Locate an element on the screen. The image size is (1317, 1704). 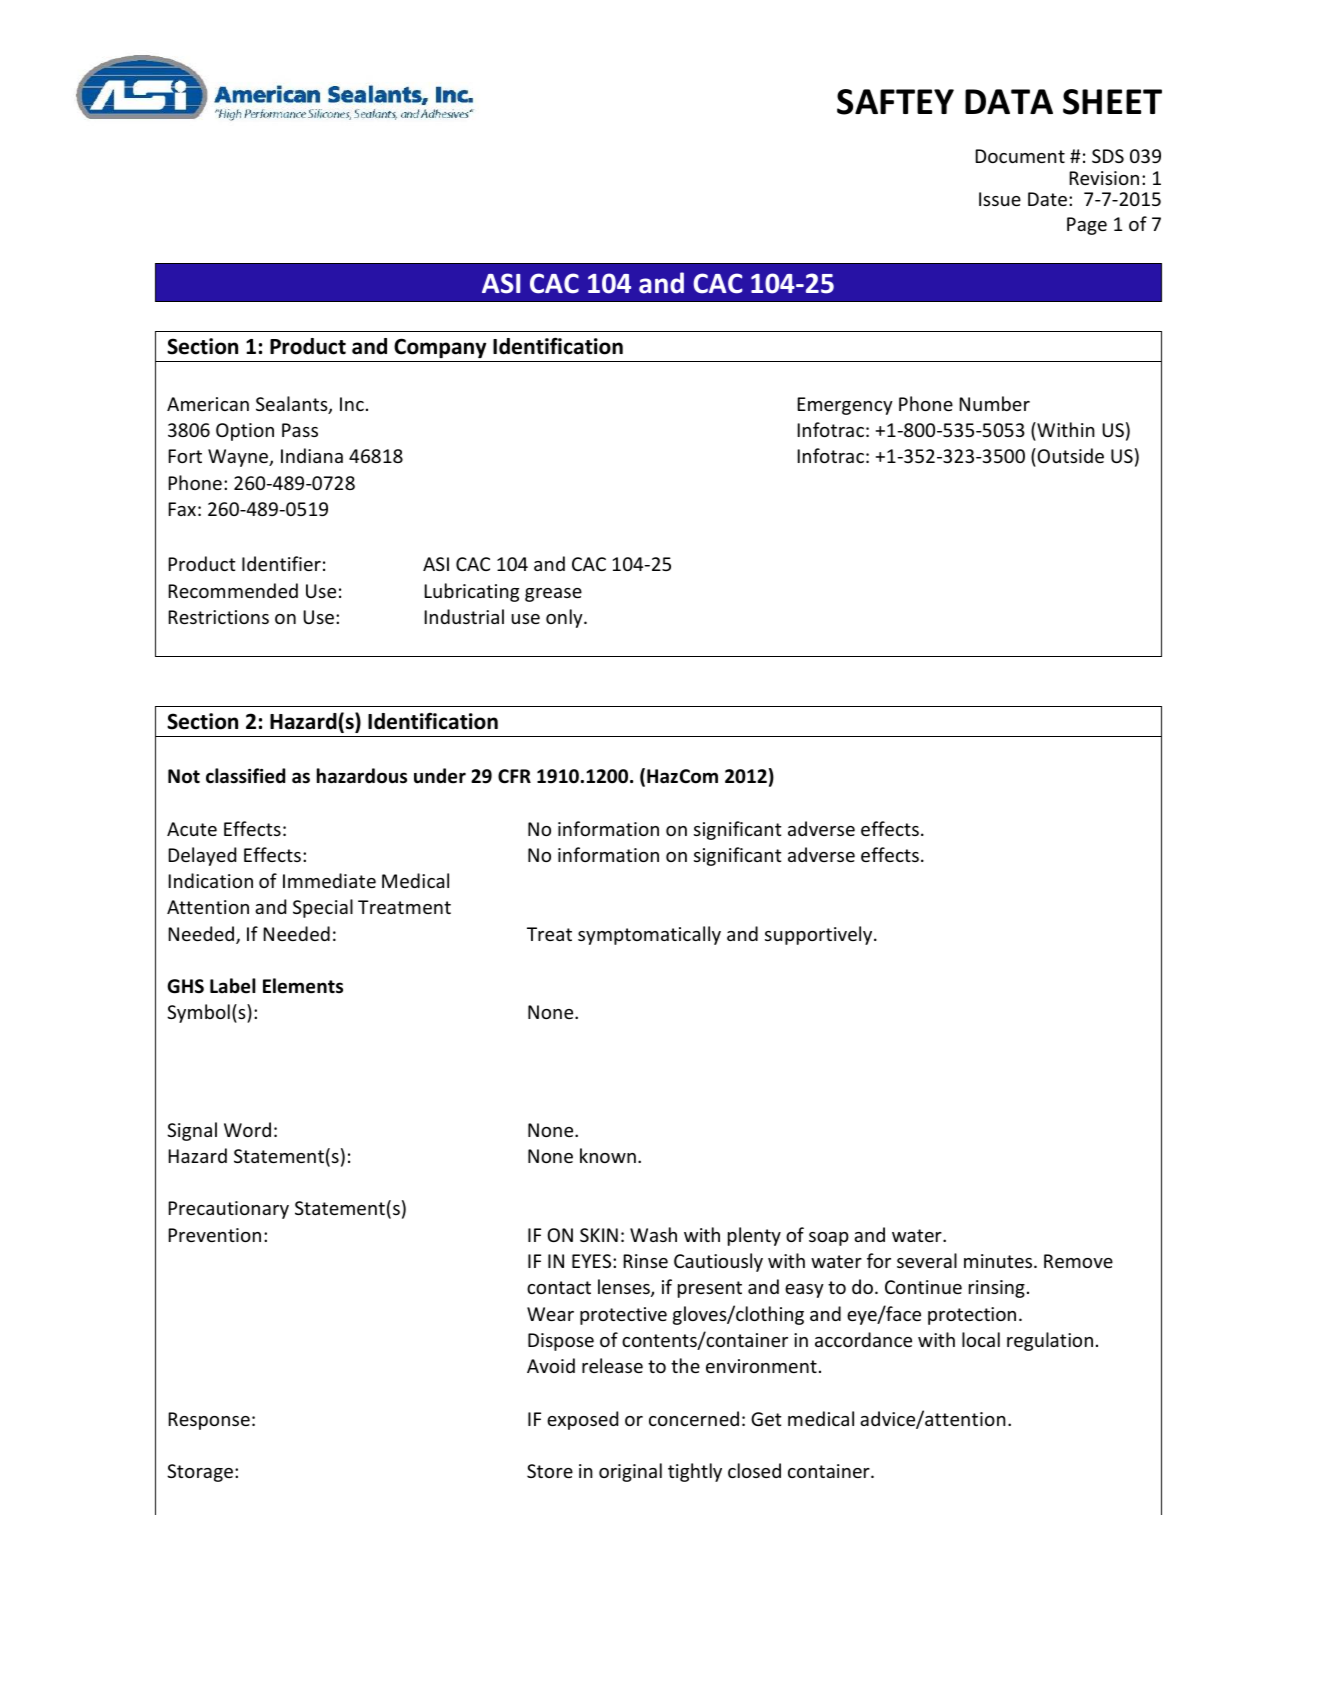
concerned is located at coordinates (694, 1418).
